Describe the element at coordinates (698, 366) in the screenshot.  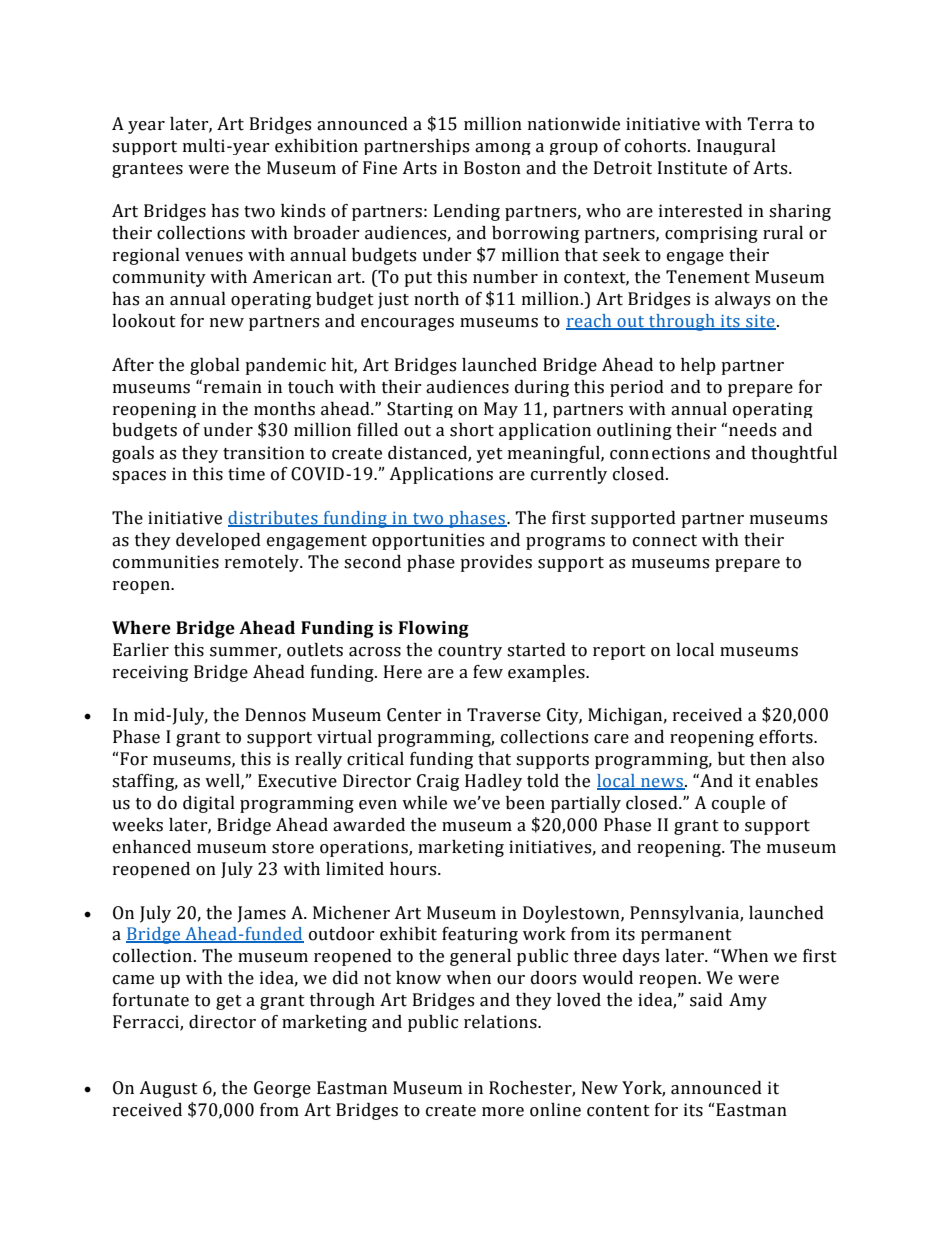
I see `help` at that location.
